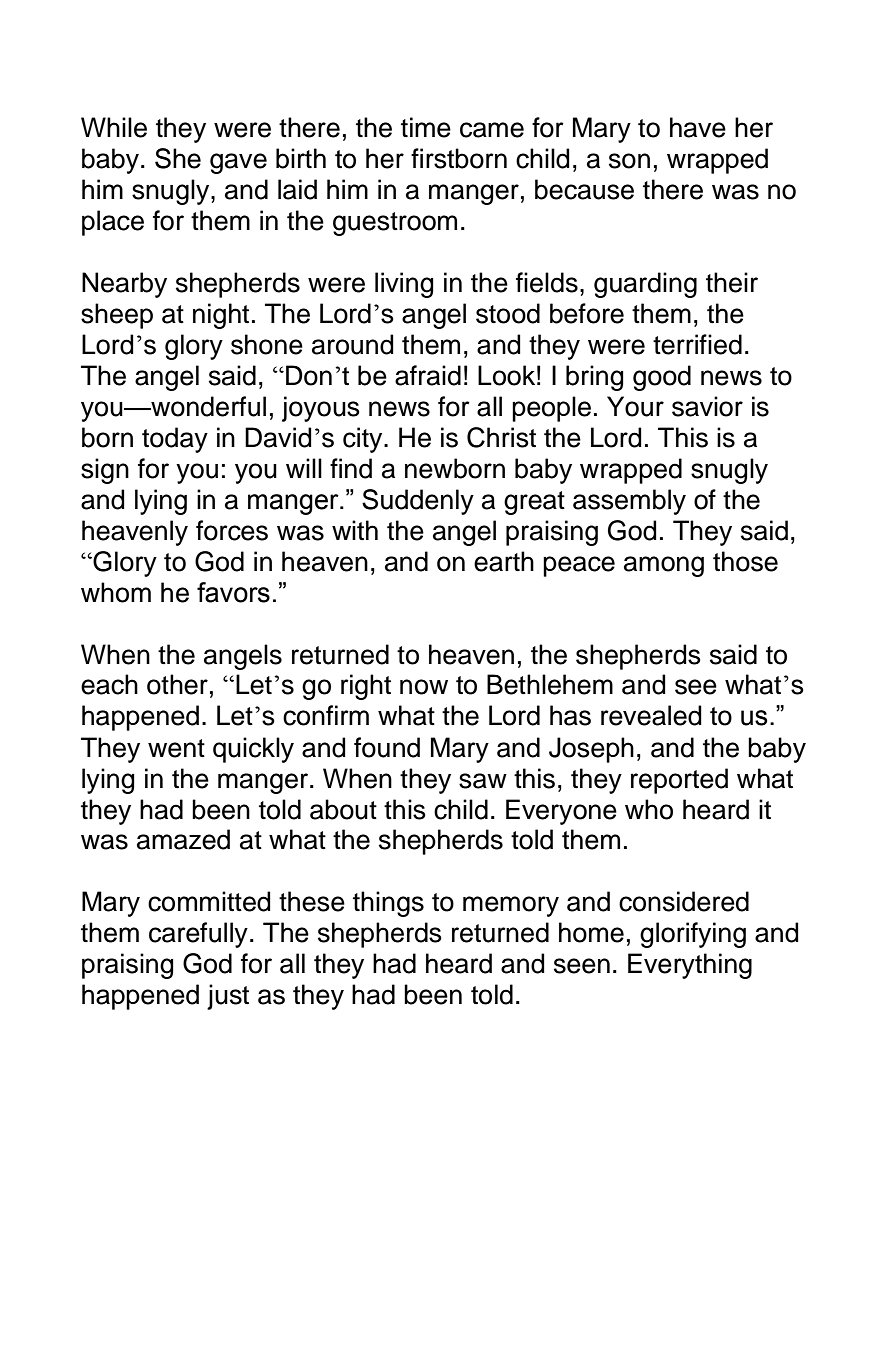  What do you see at coordinates (629, 161) in the screenshot?
I see `son` at bounding box center [629, 161].
